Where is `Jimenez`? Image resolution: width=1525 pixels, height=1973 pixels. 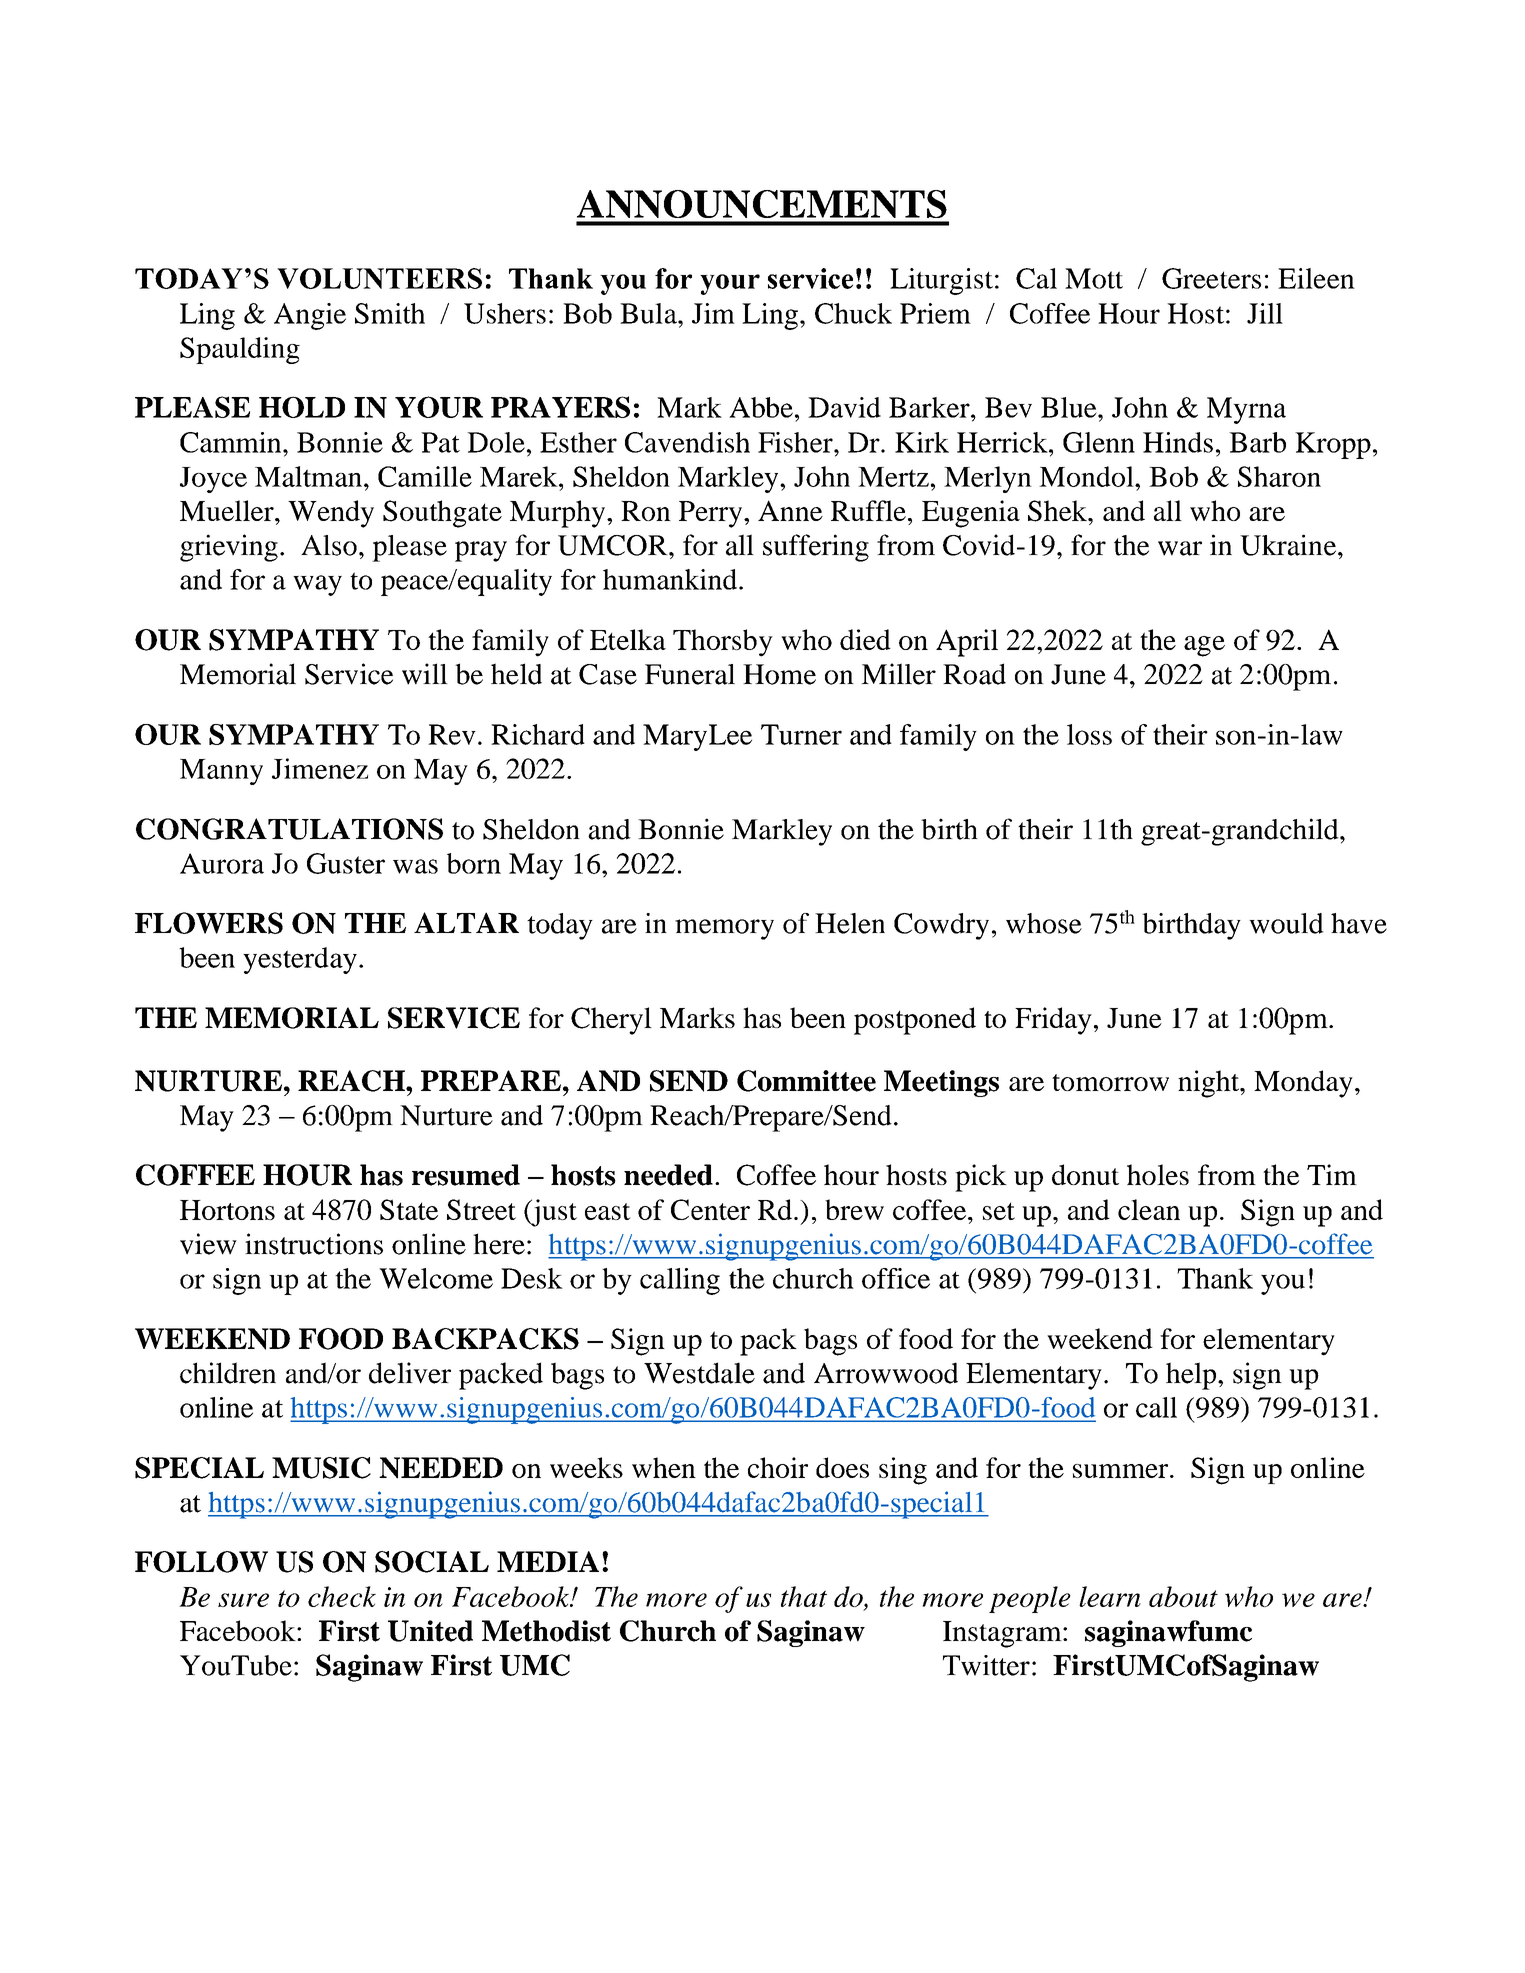
Jimenez is located at coordinates (320, 768).
